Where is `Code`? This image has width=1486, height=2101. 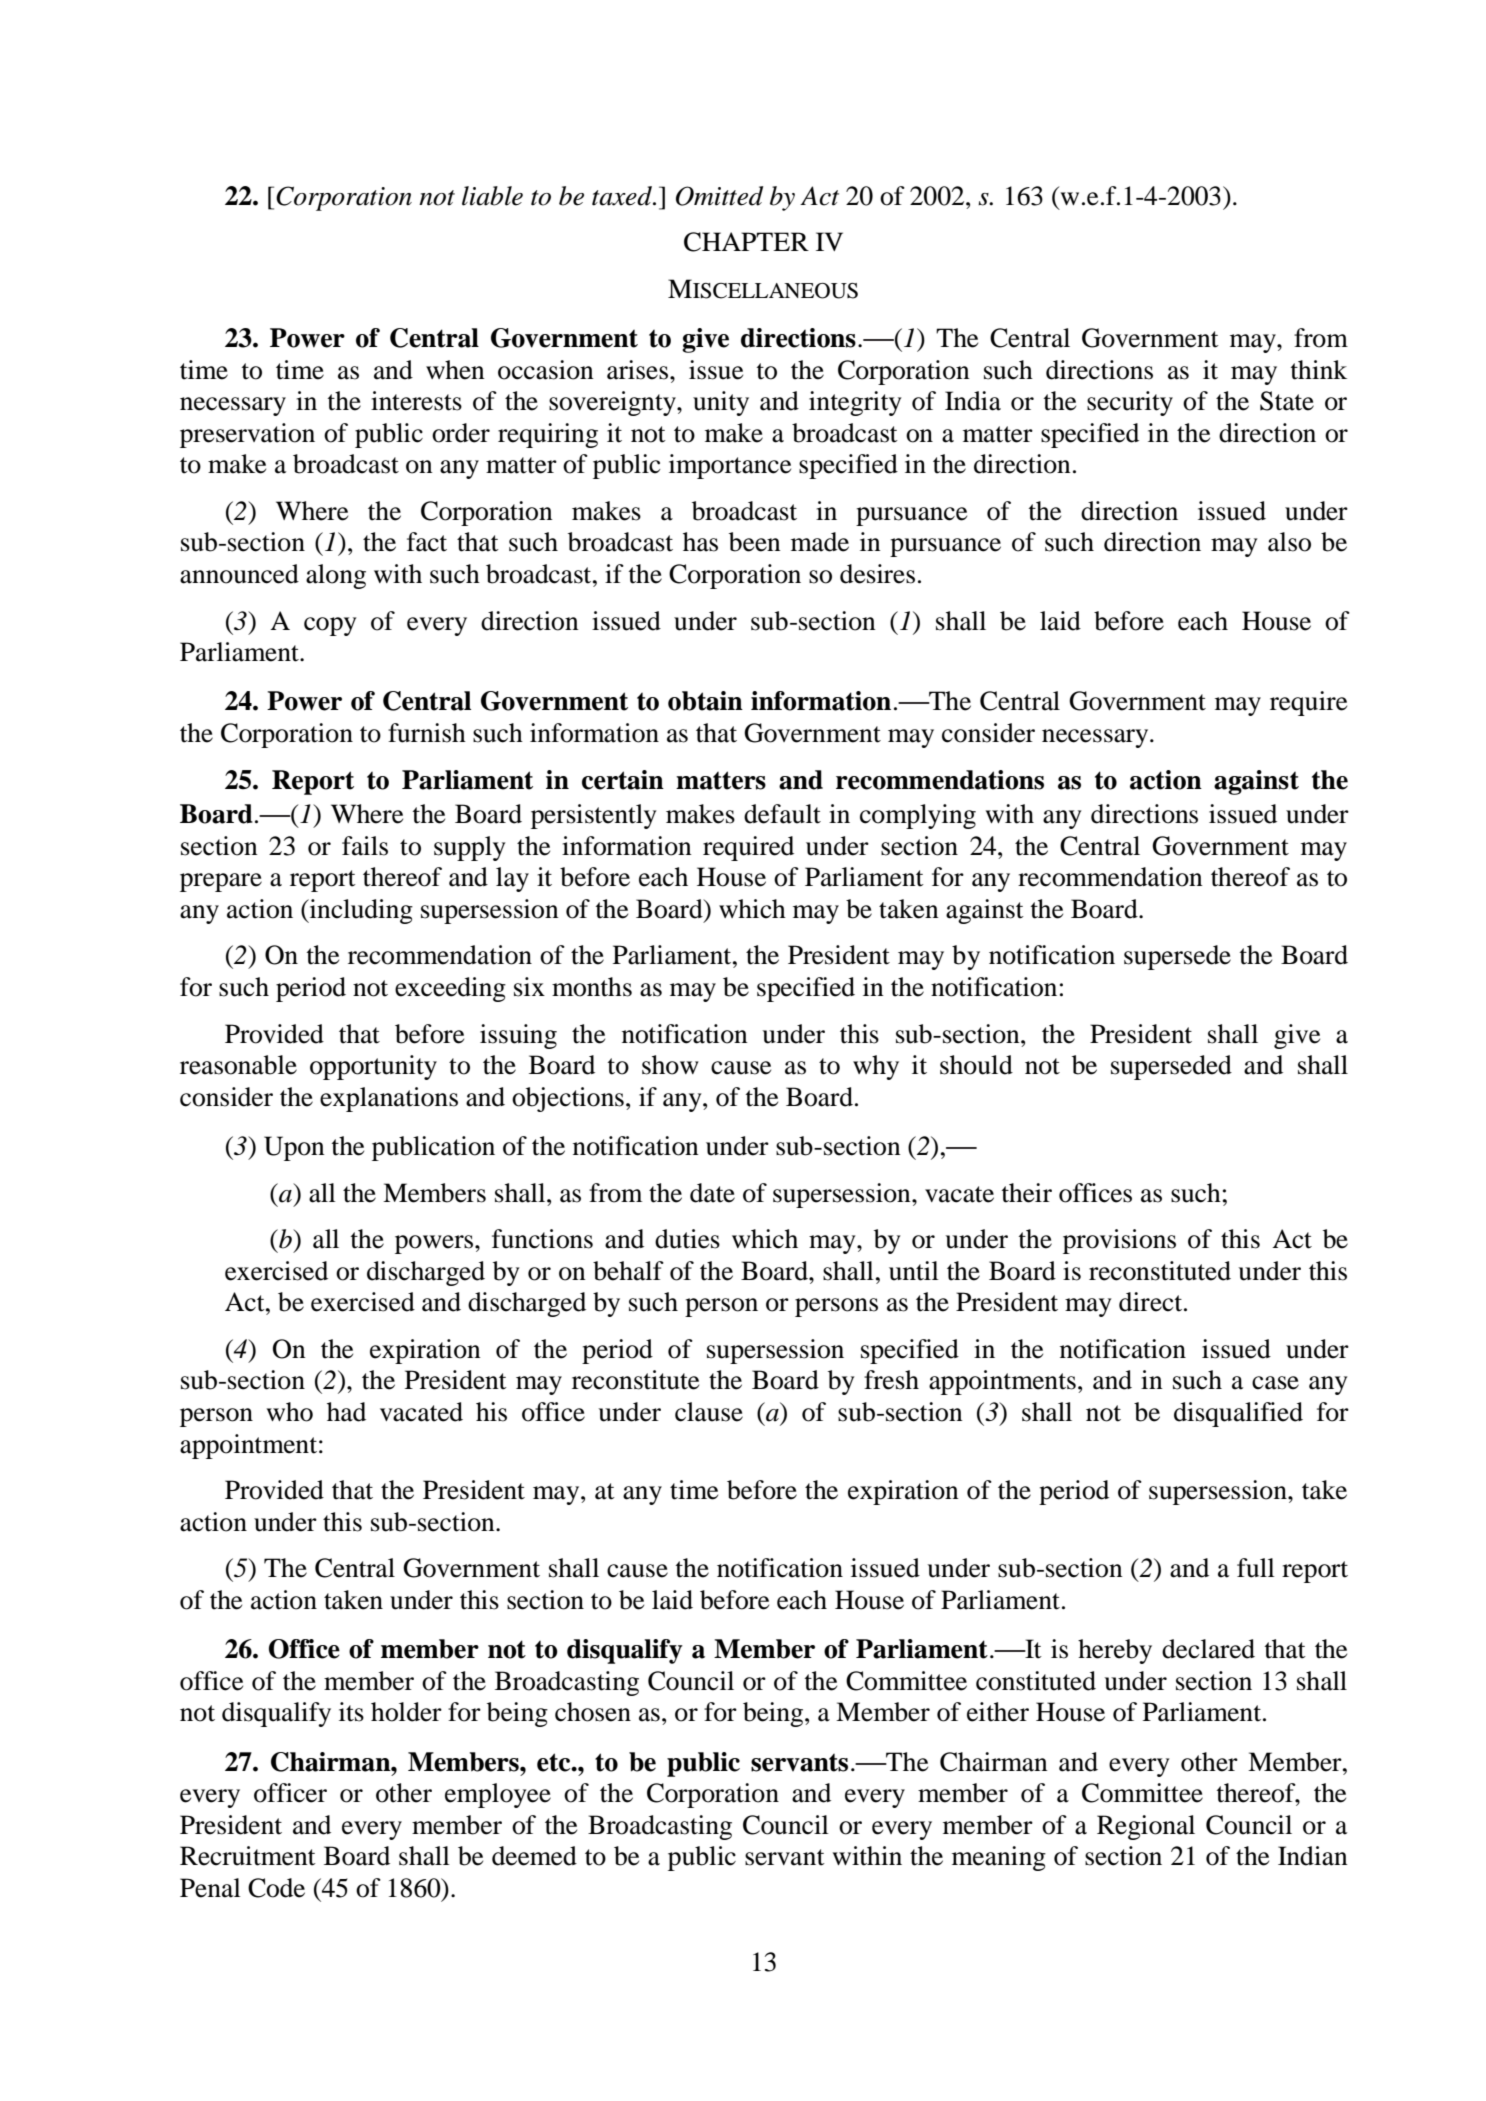 Code is located at coordinates (276, 1888).
